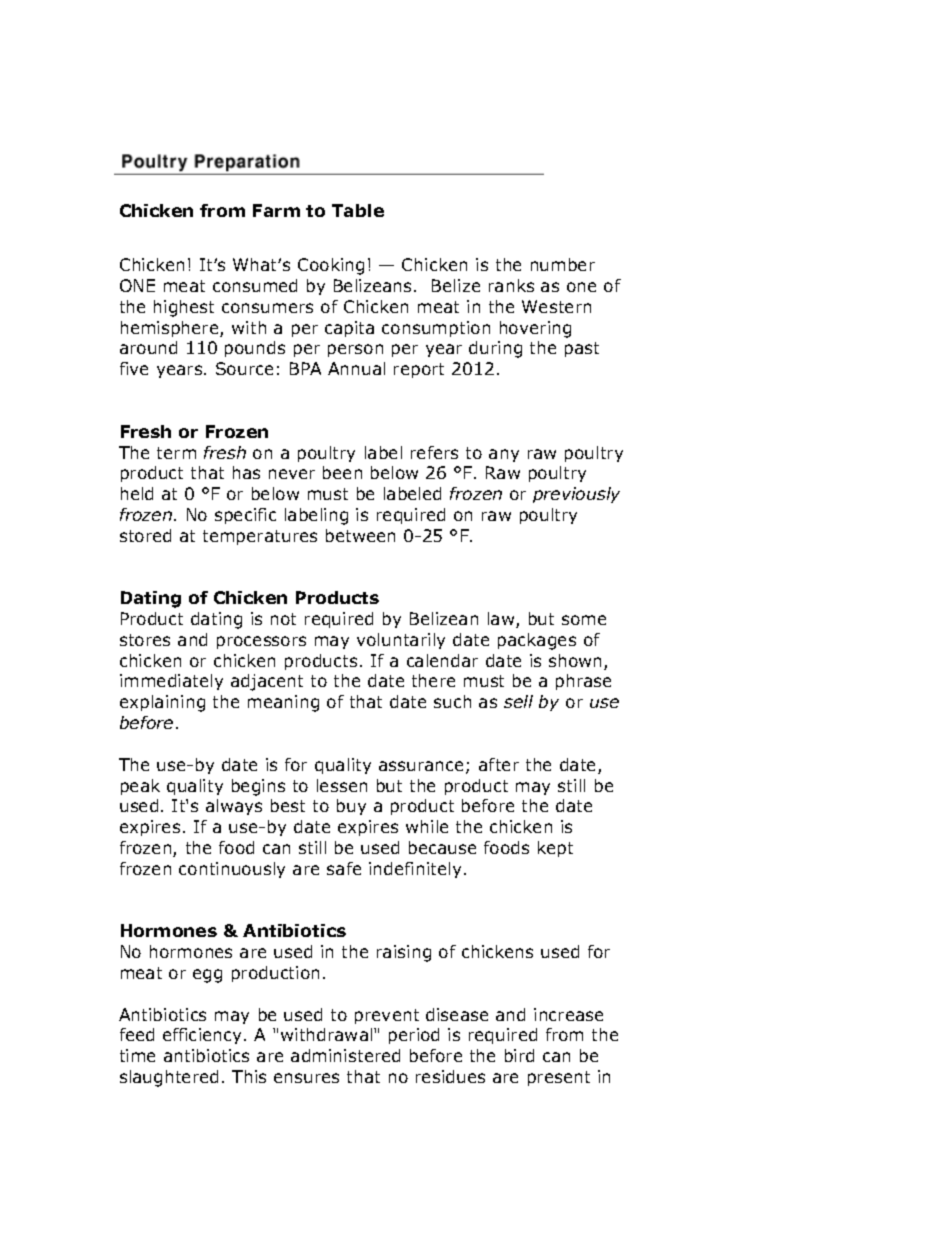 The image size is (952, 1233). I want to click on been, so click(342, 472).
